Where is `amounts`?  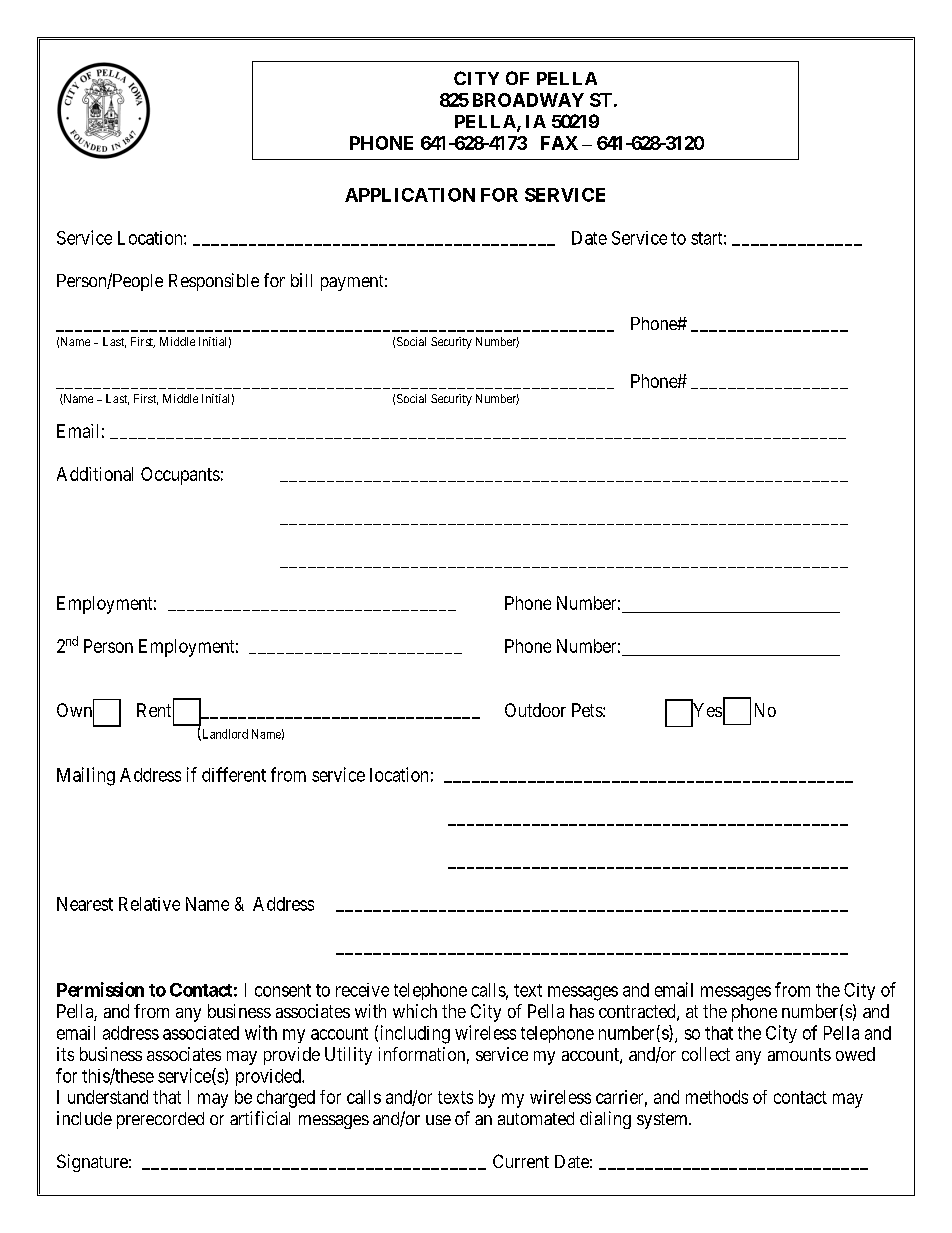
amounts is located at coordinates (799, 1054).
